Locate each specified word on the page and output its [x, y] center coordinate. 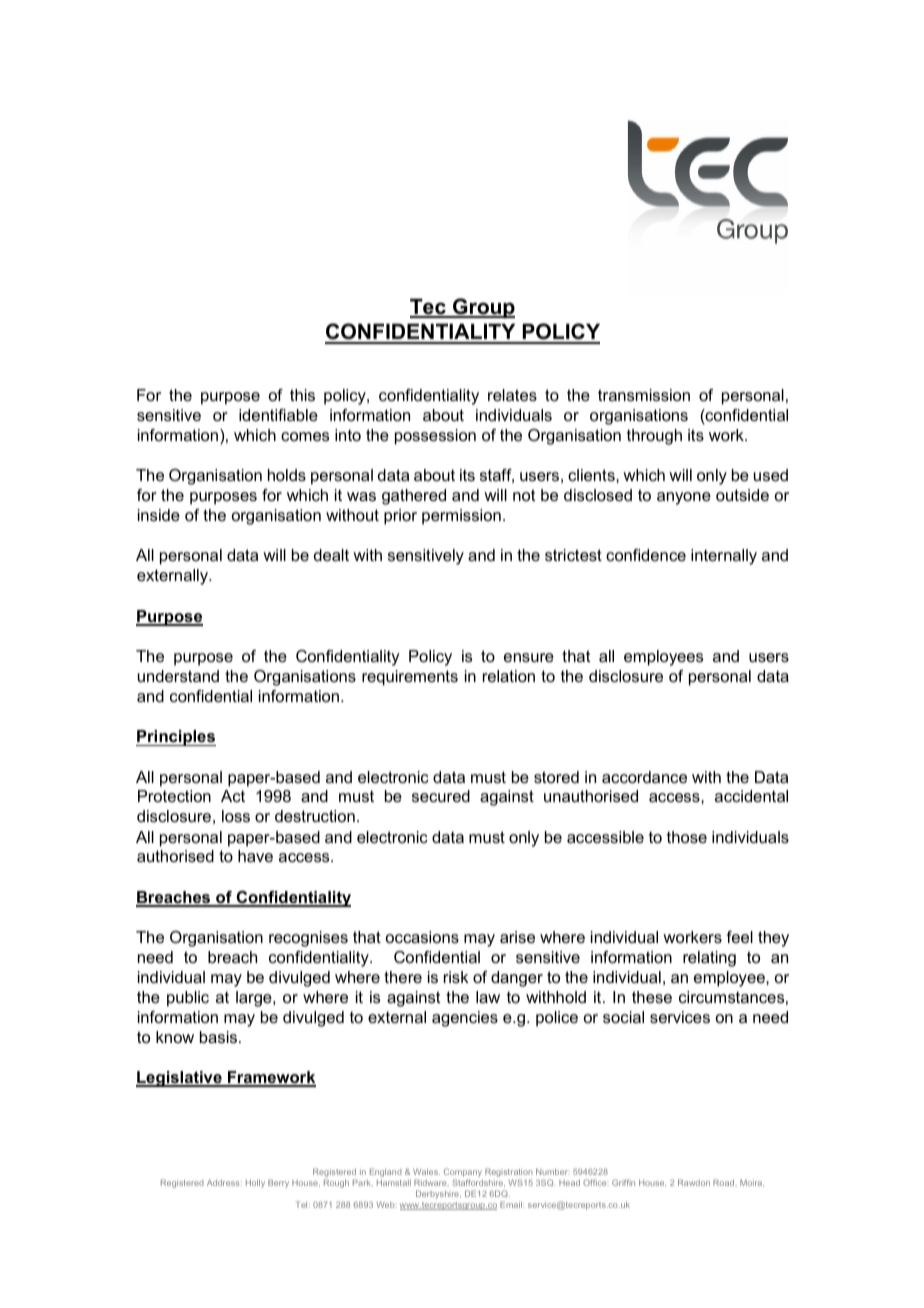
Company [463, 1174]
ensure [529, 657]
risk [456, 977]
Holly [255, 1183]
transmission [644, 395]
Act [233, 796]
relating [709, 959]
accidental [751, 796]
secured [441, 796]
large [255, 999]
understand [178, 676]
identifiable [278, 415]
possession [435, 437]
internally [724, 557]
